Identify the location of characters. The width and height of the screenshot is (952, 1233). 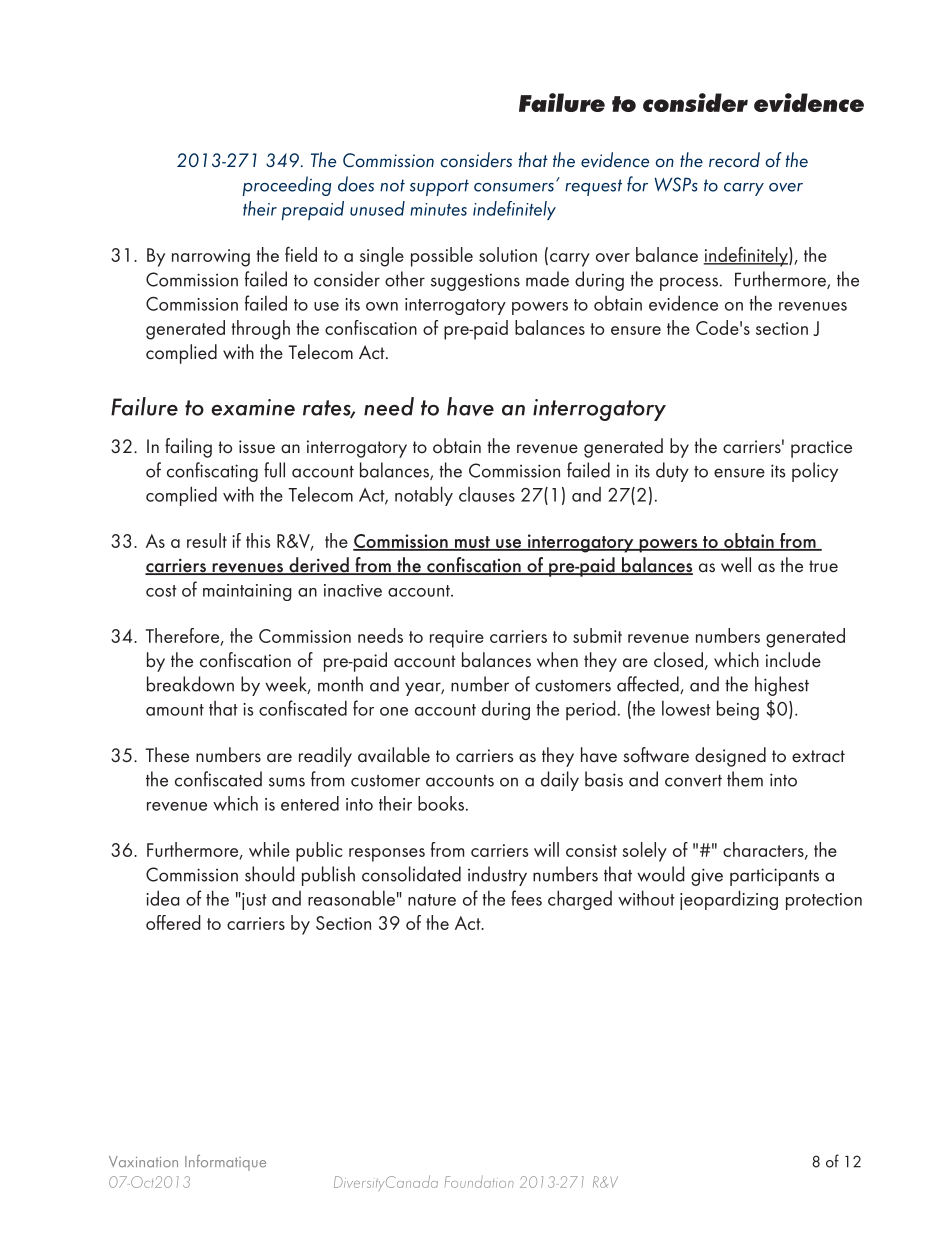
(764, 851).
